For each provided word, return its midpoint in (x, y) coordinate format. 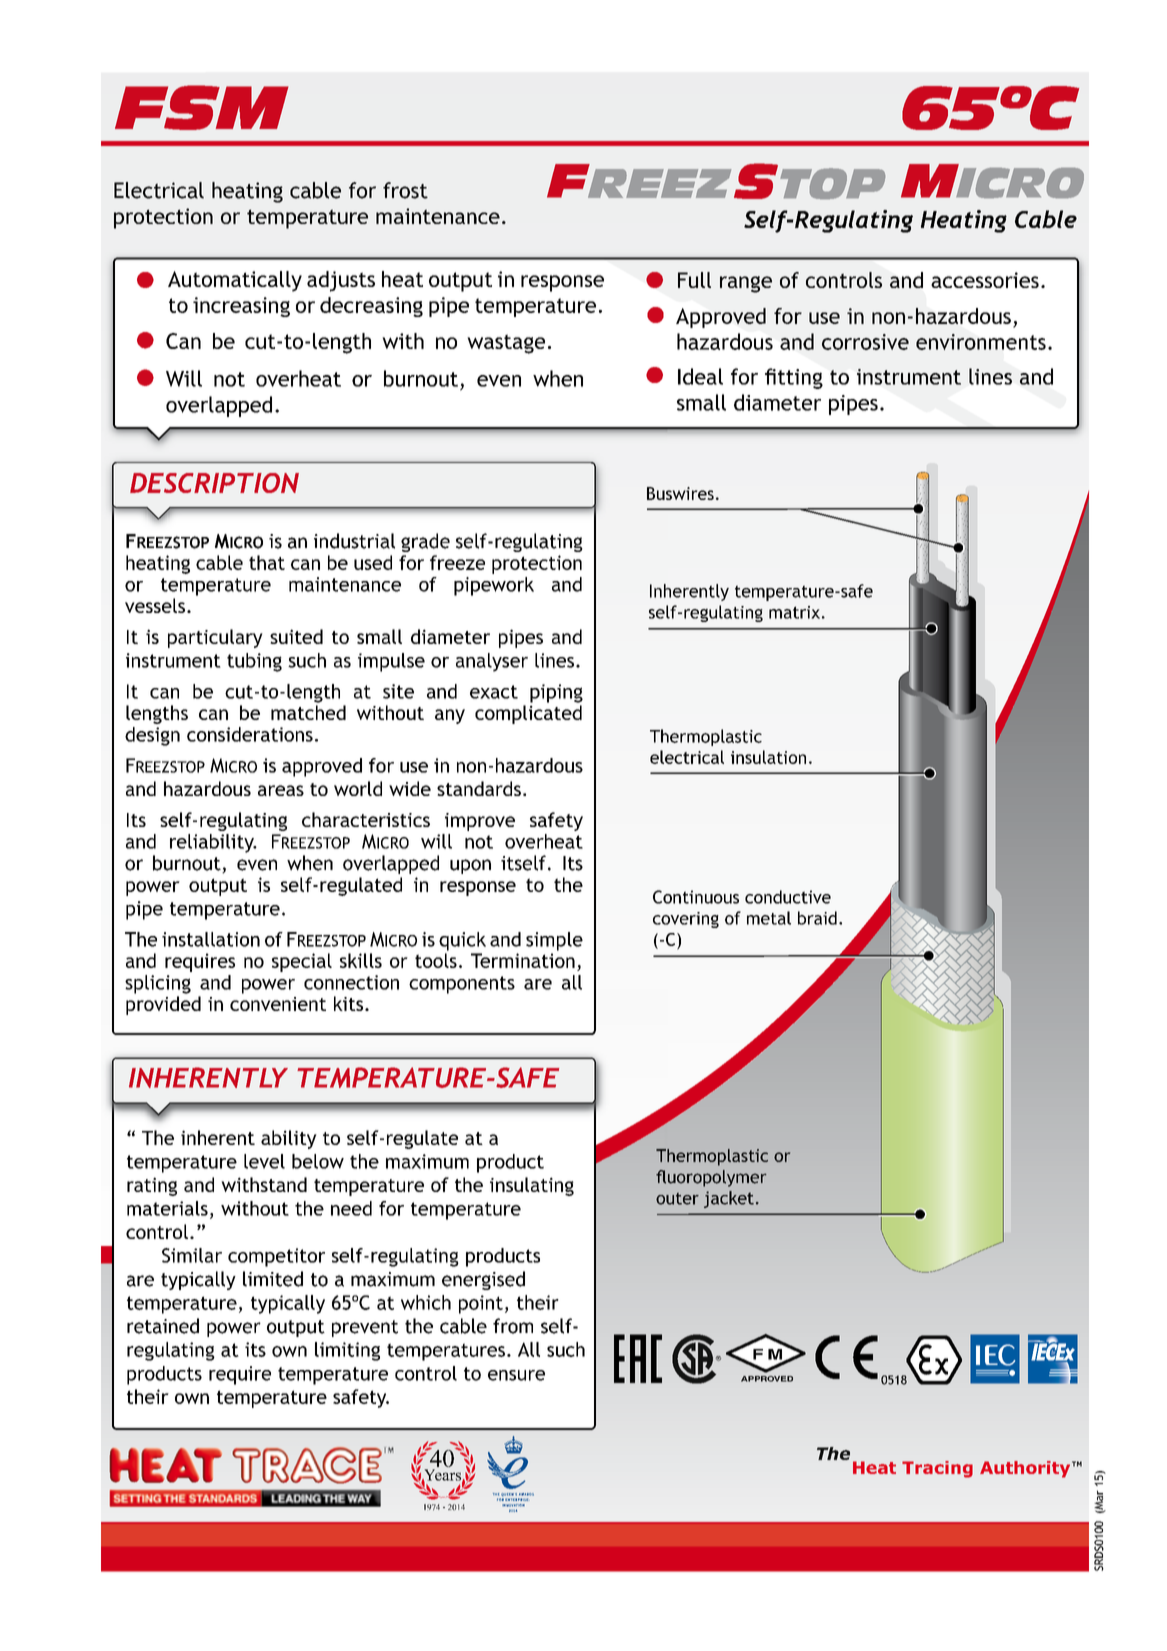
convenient (278, 1004)
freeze (457, 562)
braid (817, 918)
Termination (523, 960)
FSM (202, 107)
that (267, 562)
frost (405, 190)
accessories (985, 280)
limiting (347, 1351)
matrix (794, 612)
